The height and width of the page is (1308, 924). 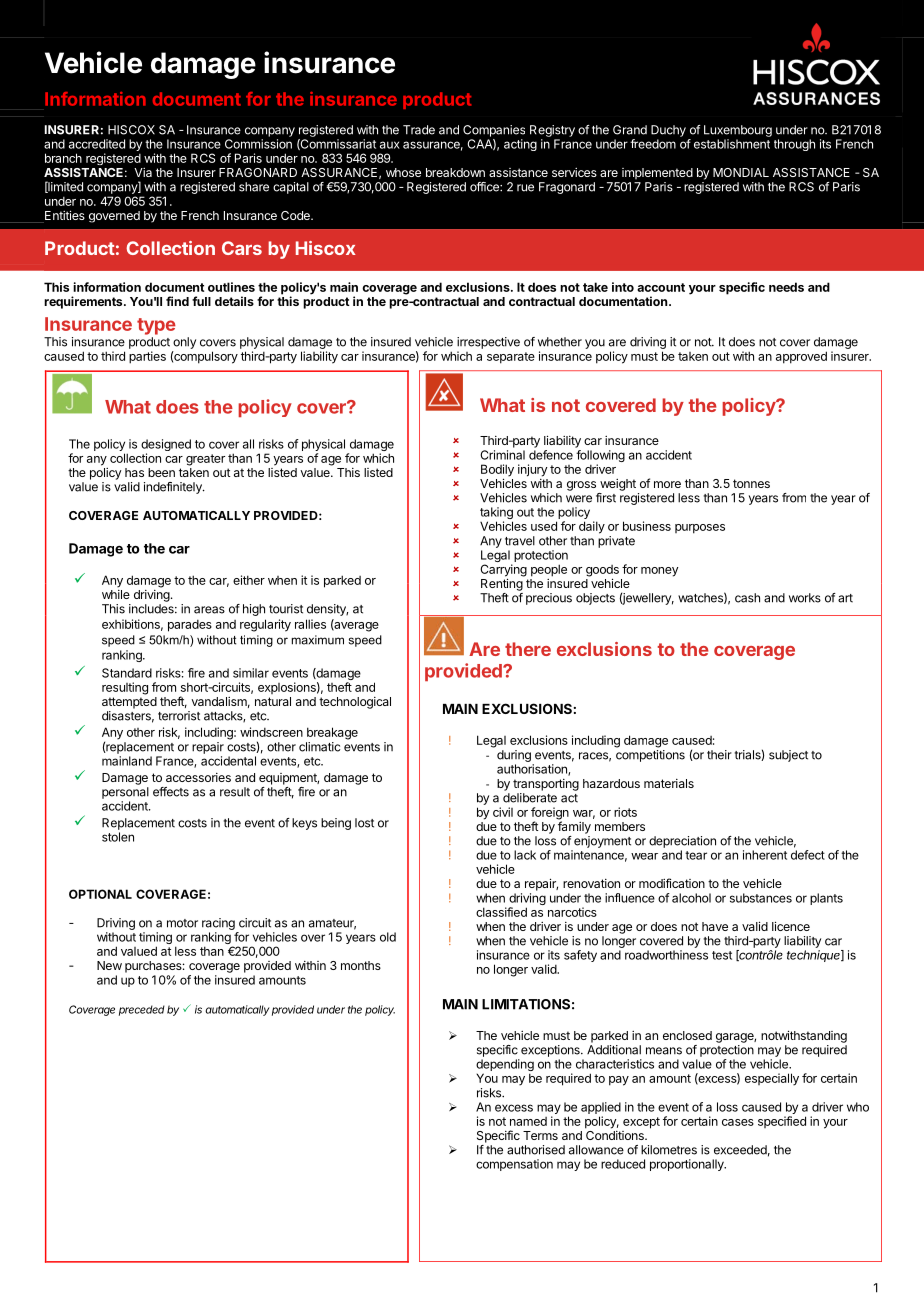 What do you see at coordinates (127, 673) in the page?
I see `Standard` at bounding box center [127, 673].
